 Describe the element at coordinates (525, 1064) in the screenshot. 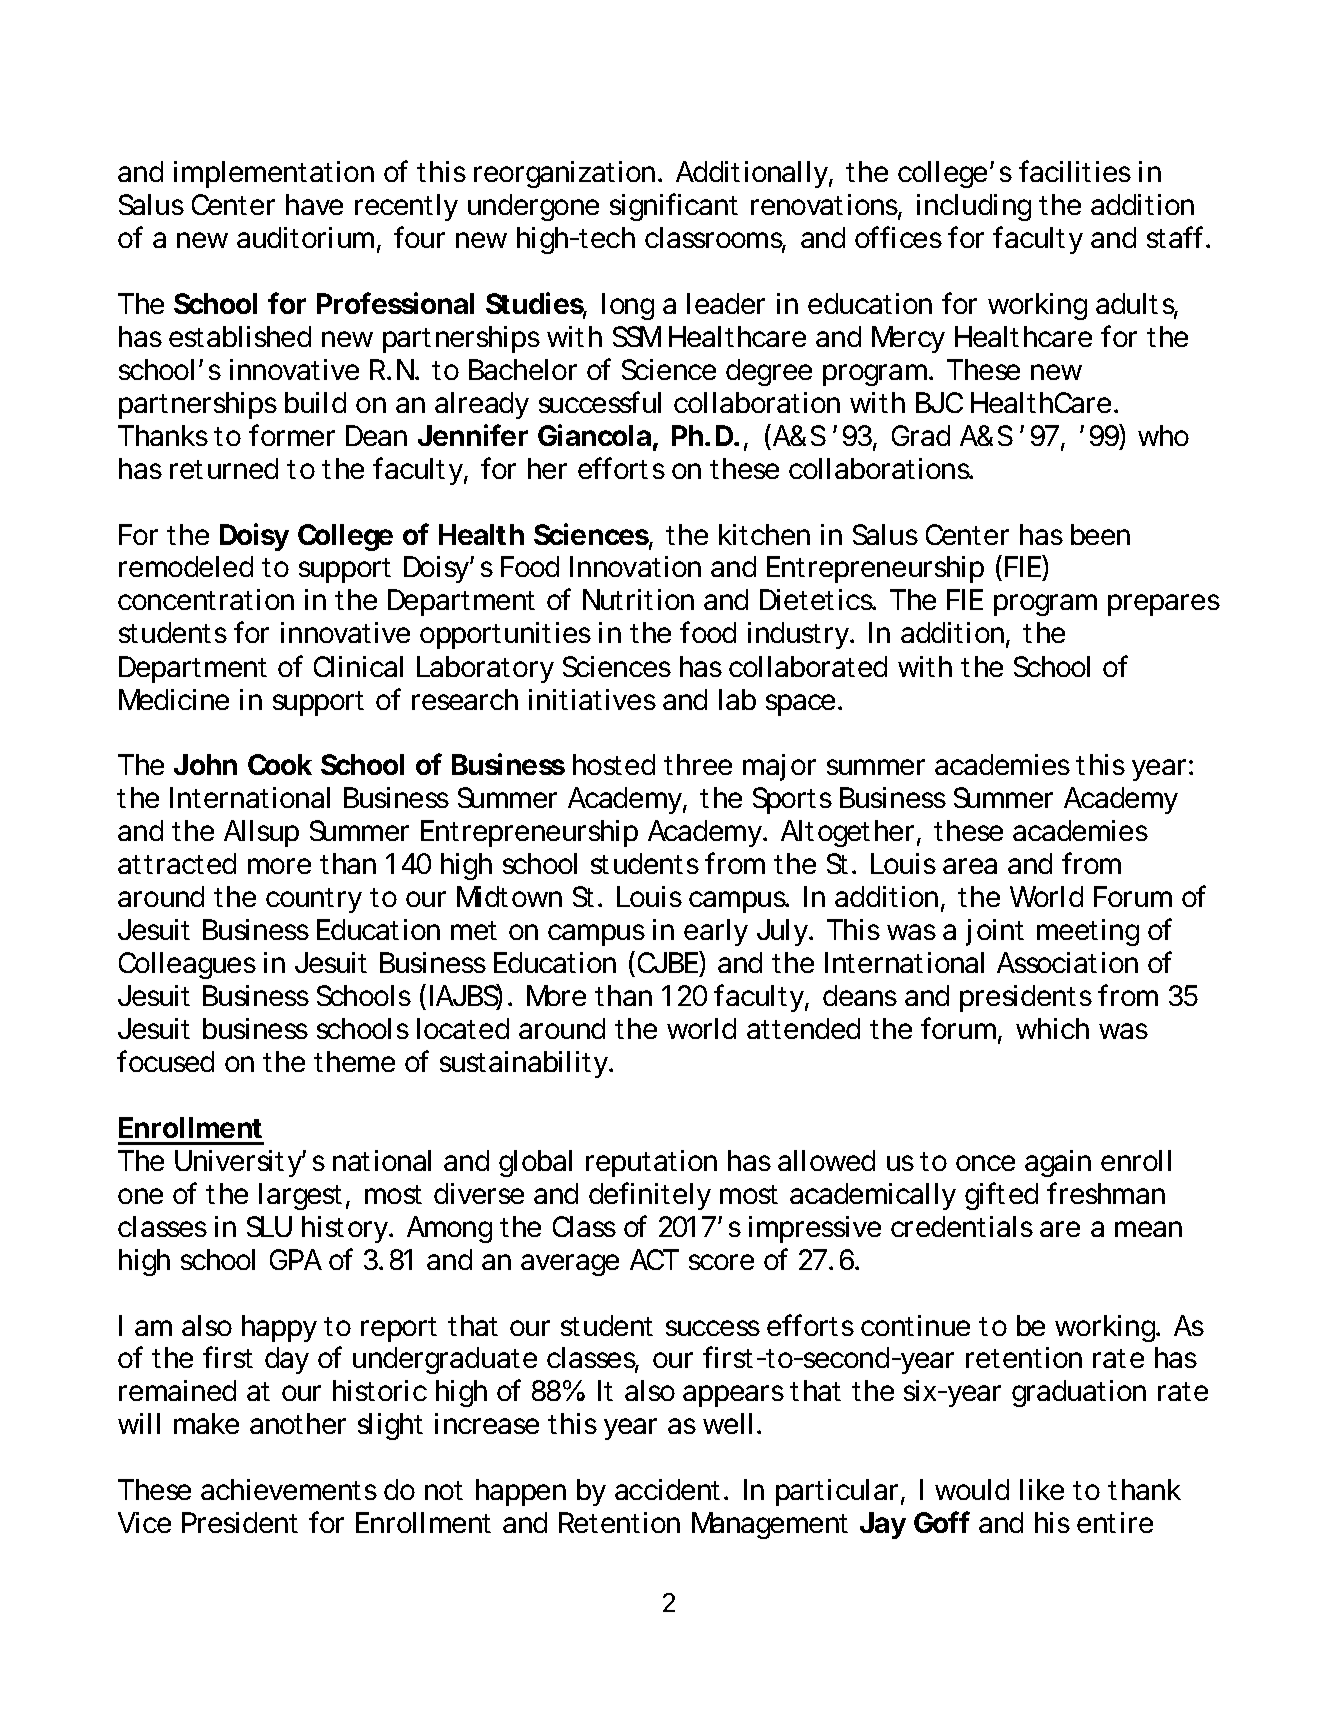

I see `sustainability` at that location.
